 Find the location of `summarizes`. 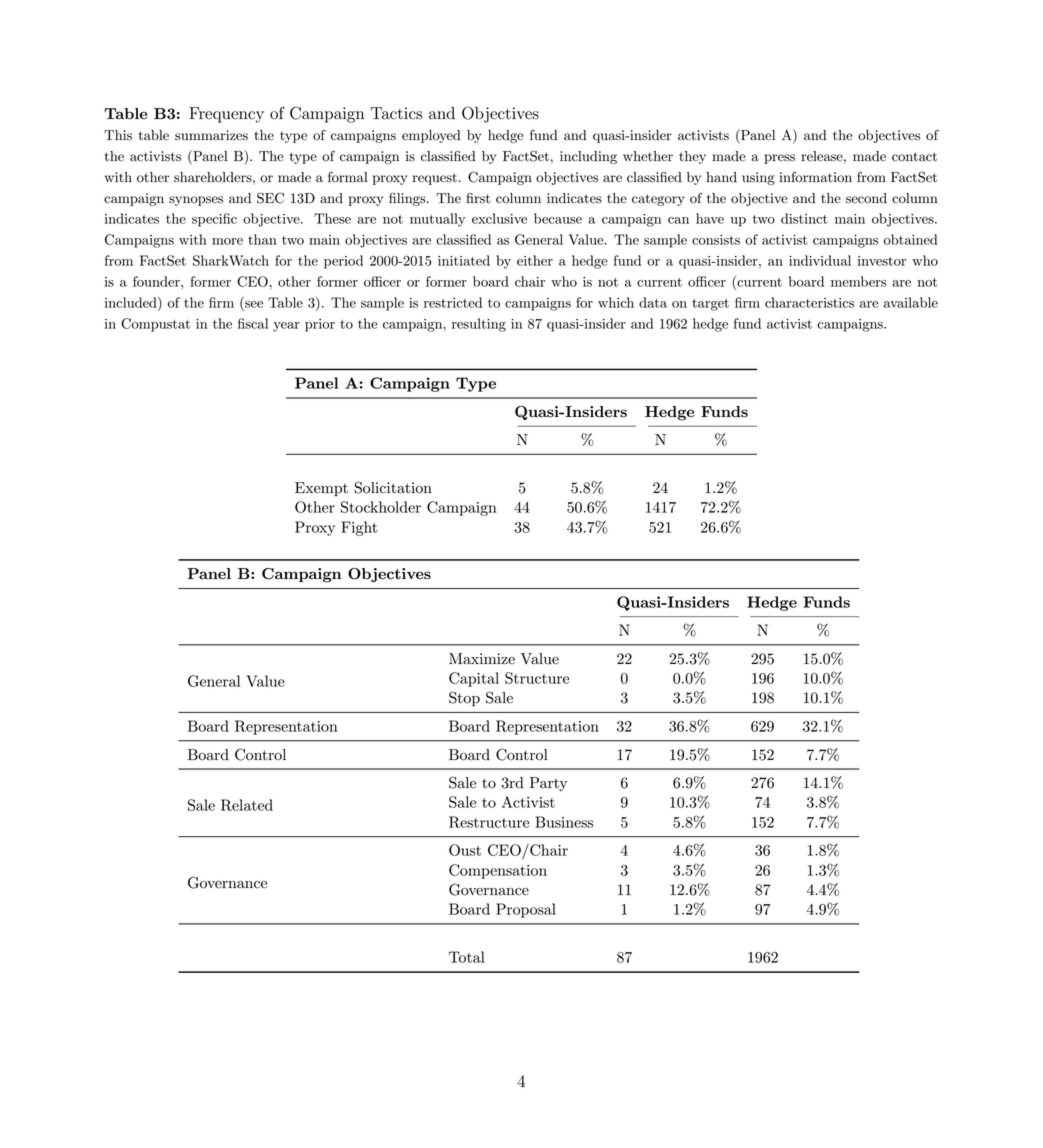

summarizes is located at coordinates (211, 135).
